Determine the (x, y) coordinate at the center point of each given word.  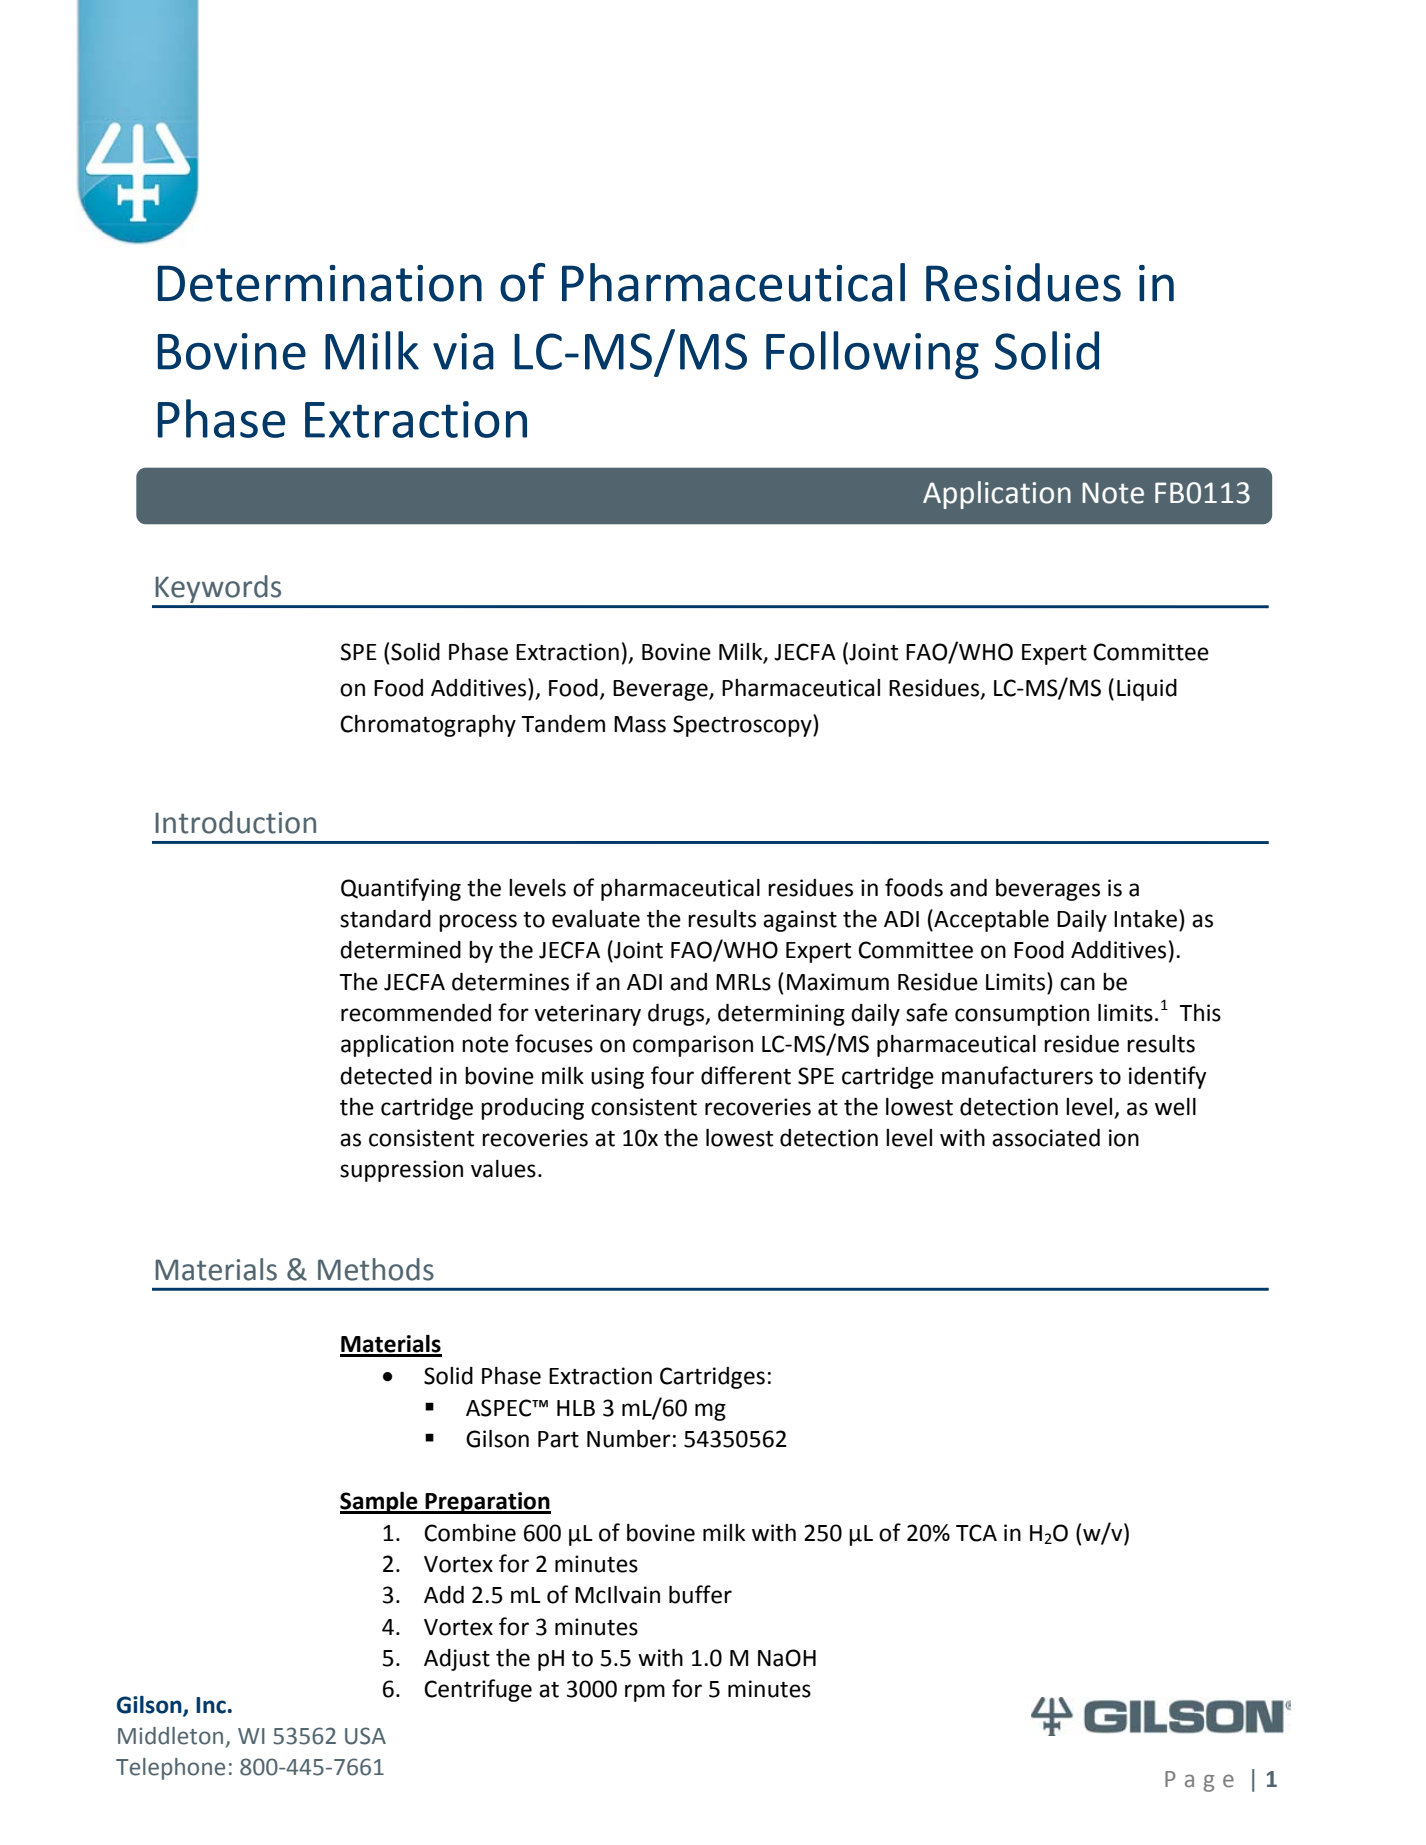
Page (1199, 1781)
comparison (693, 1046)
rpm (645, 1693)
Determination (320, 283)
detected (386, 1076)
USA (365, 1736)
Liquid (1147, 690)
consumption (1022, 1015)
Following (872, 355)
